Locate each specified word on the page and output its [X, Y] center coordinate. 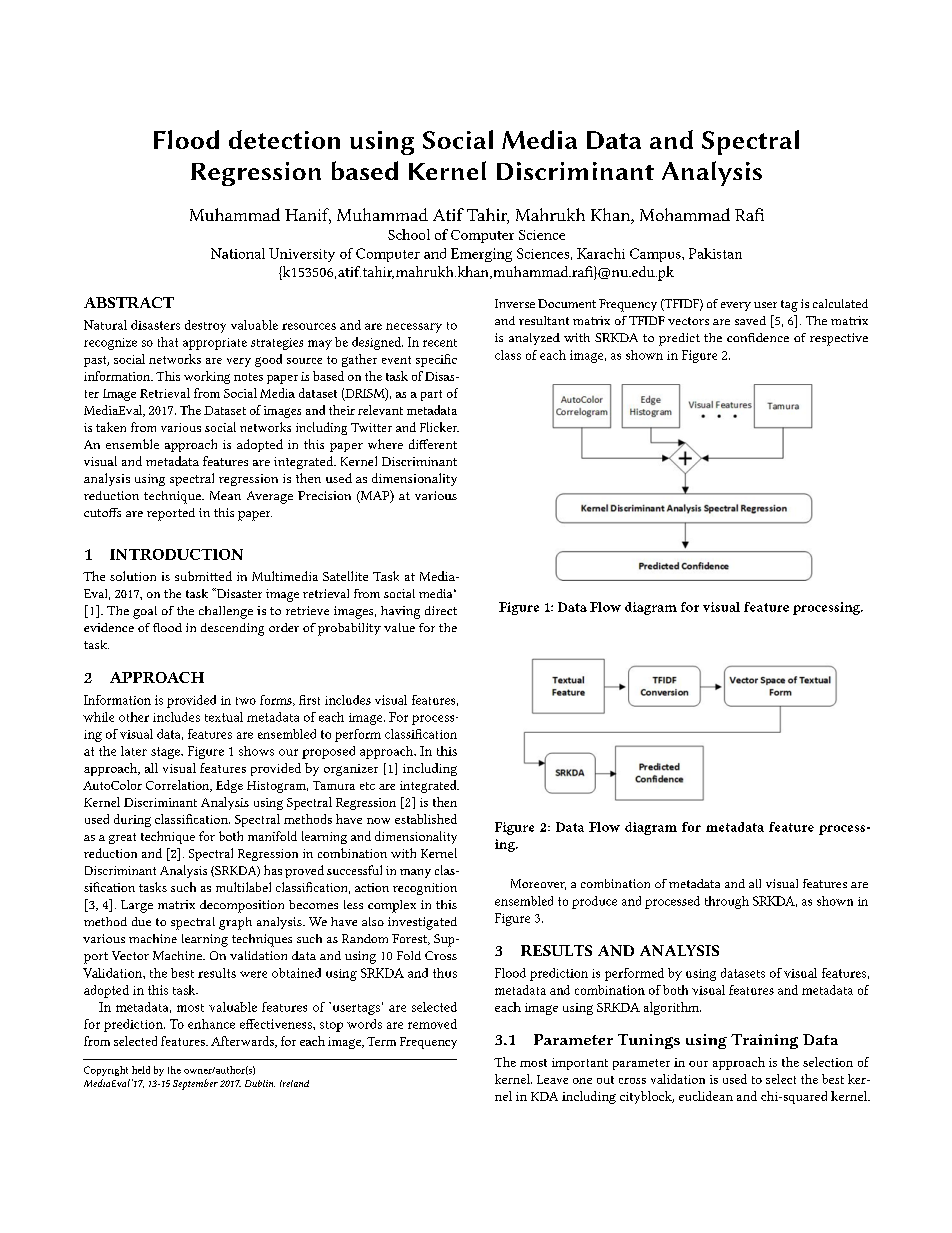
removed [432, 1024]
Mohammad [685, 214]
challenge [226, 612]
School [409, 234]
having [400, 612]
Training [764, 1041]
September [195, 1084]
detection [284, 139]
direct [441, 610]
